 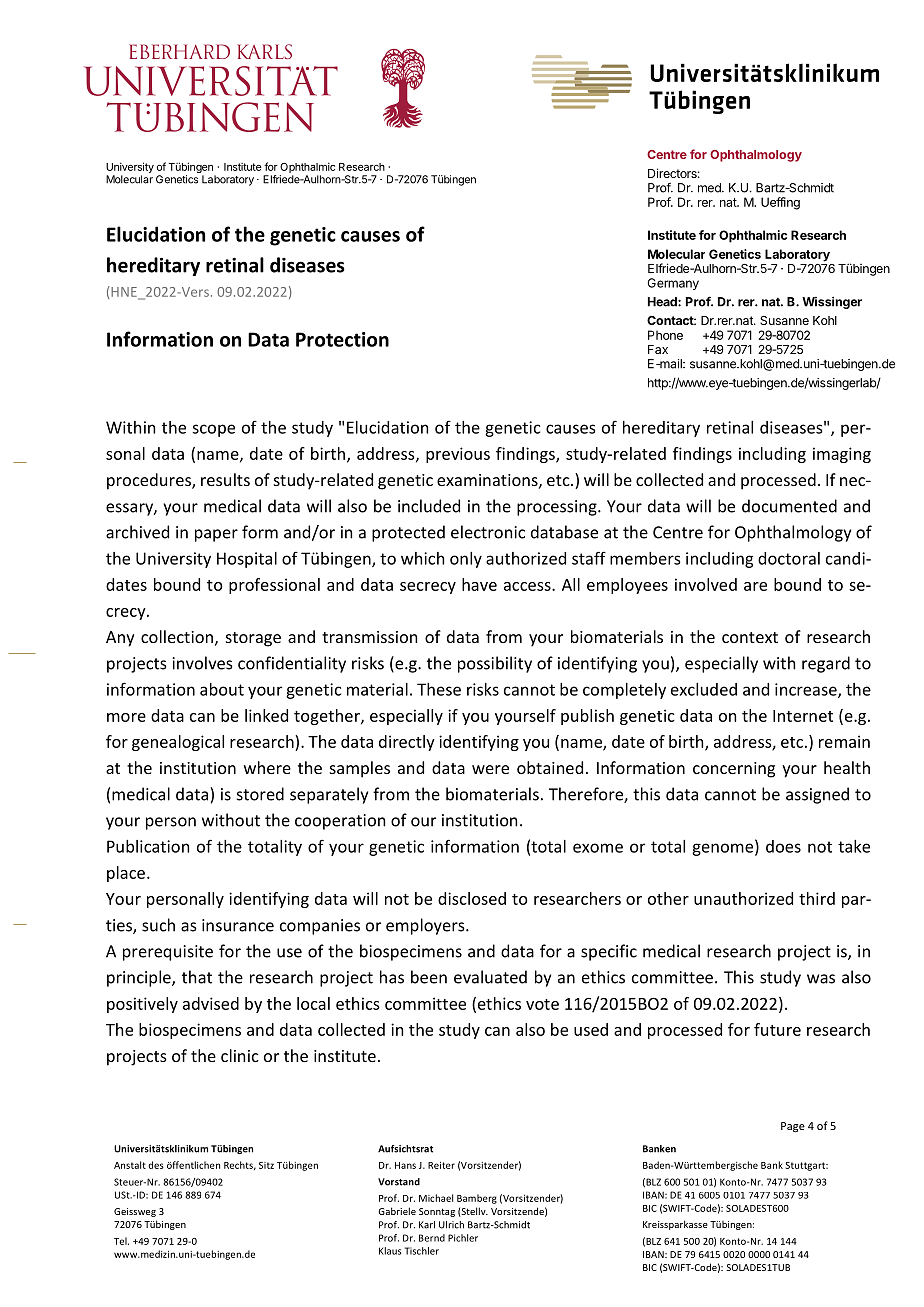 What do you see at coordinates (342, 339) in the document?
I see `Protection` at bounding box center [342, 339].
